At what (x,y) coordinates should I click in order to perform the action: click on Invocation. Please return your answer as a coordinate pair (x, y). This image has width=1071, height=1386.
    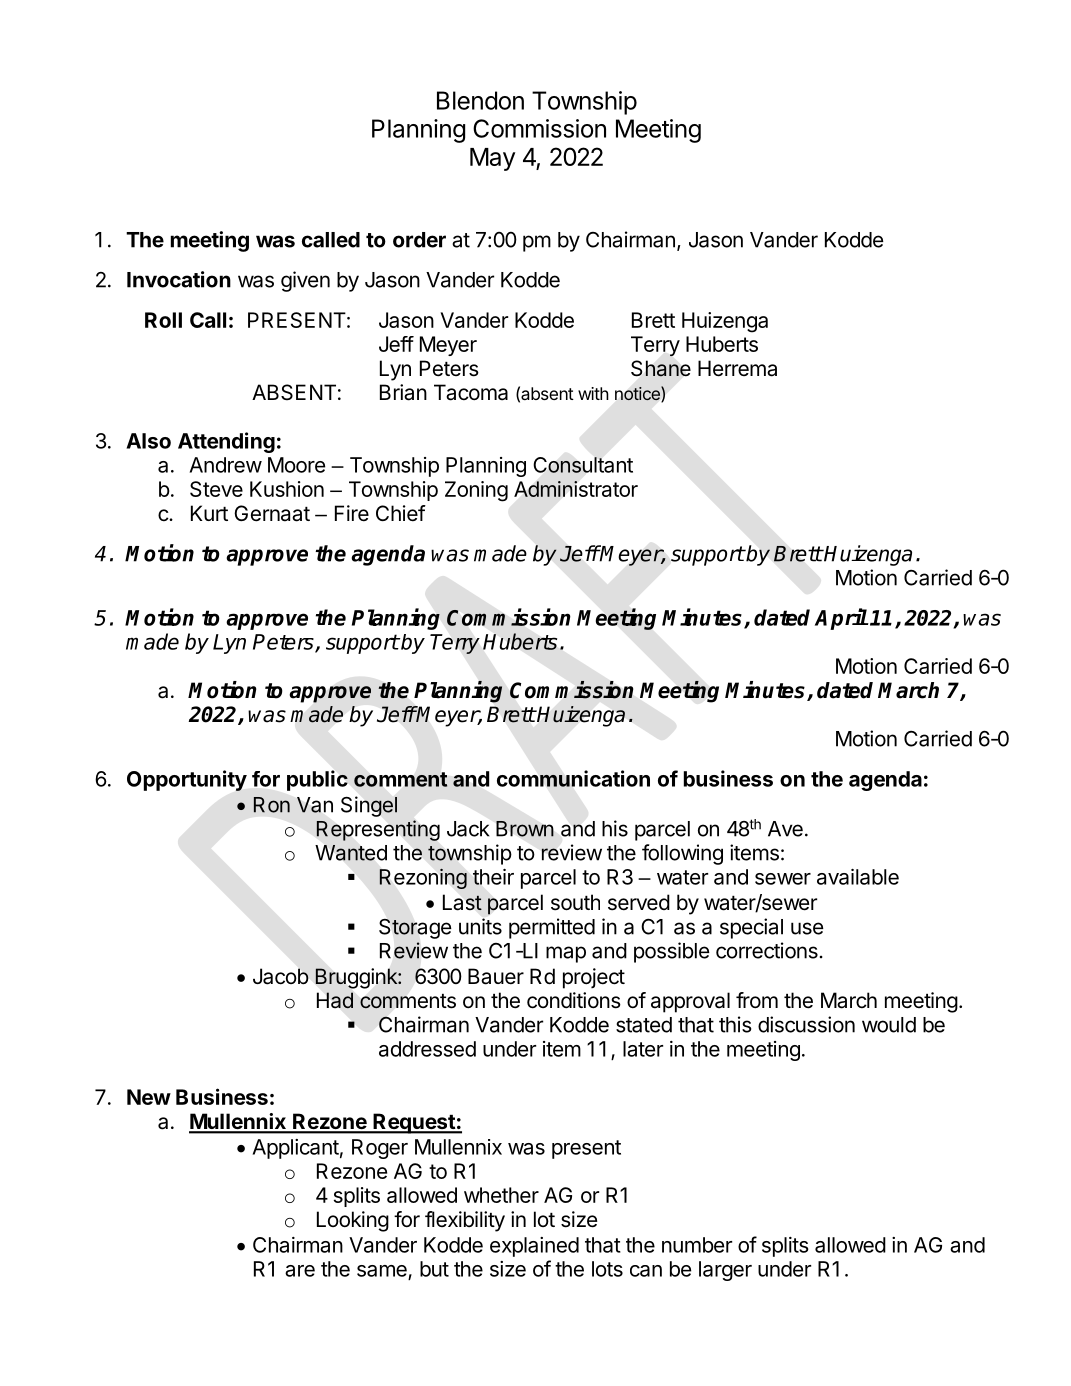
    Looking at the image, I should click on (179, 279).
